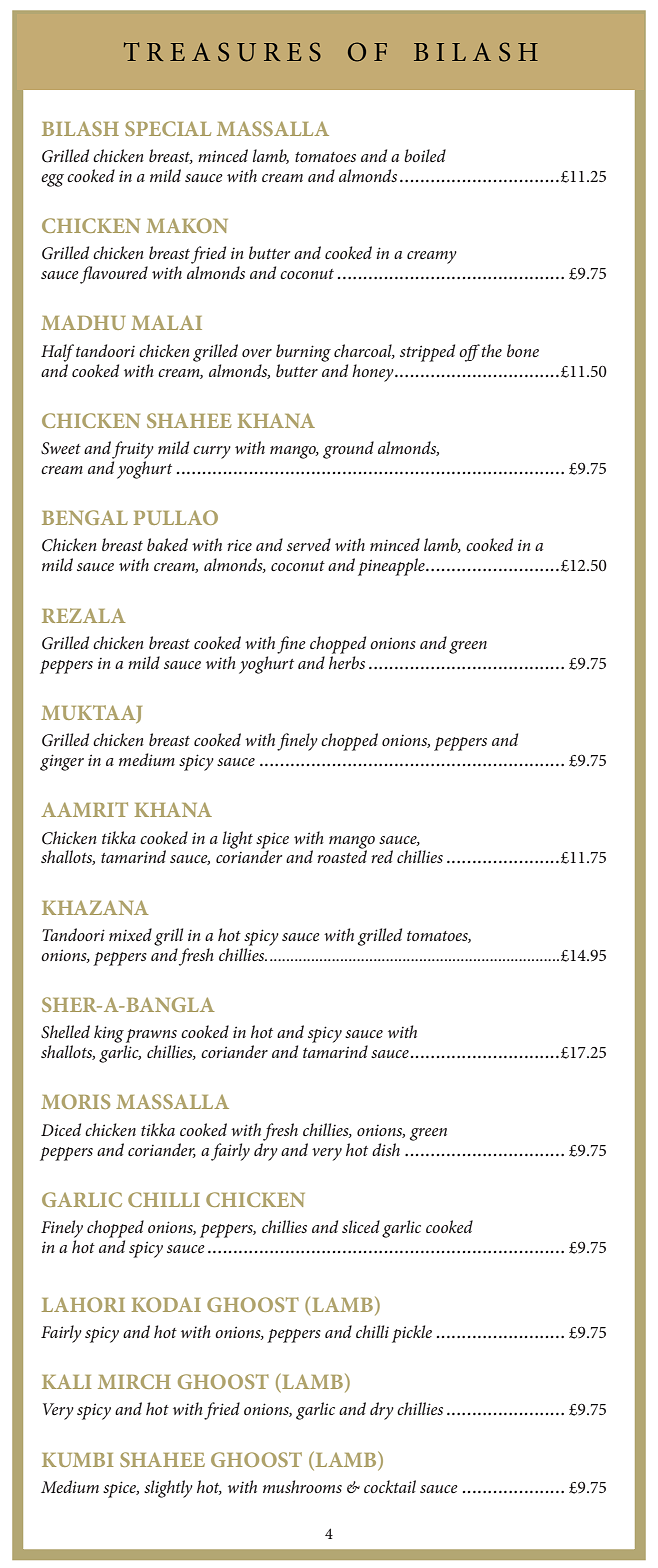 The height and width of the screenshot is (1568, 658). What do you see at coordinates (52, 180) in the screenshot?
I see `egg` at bounding box center [52, 180].
